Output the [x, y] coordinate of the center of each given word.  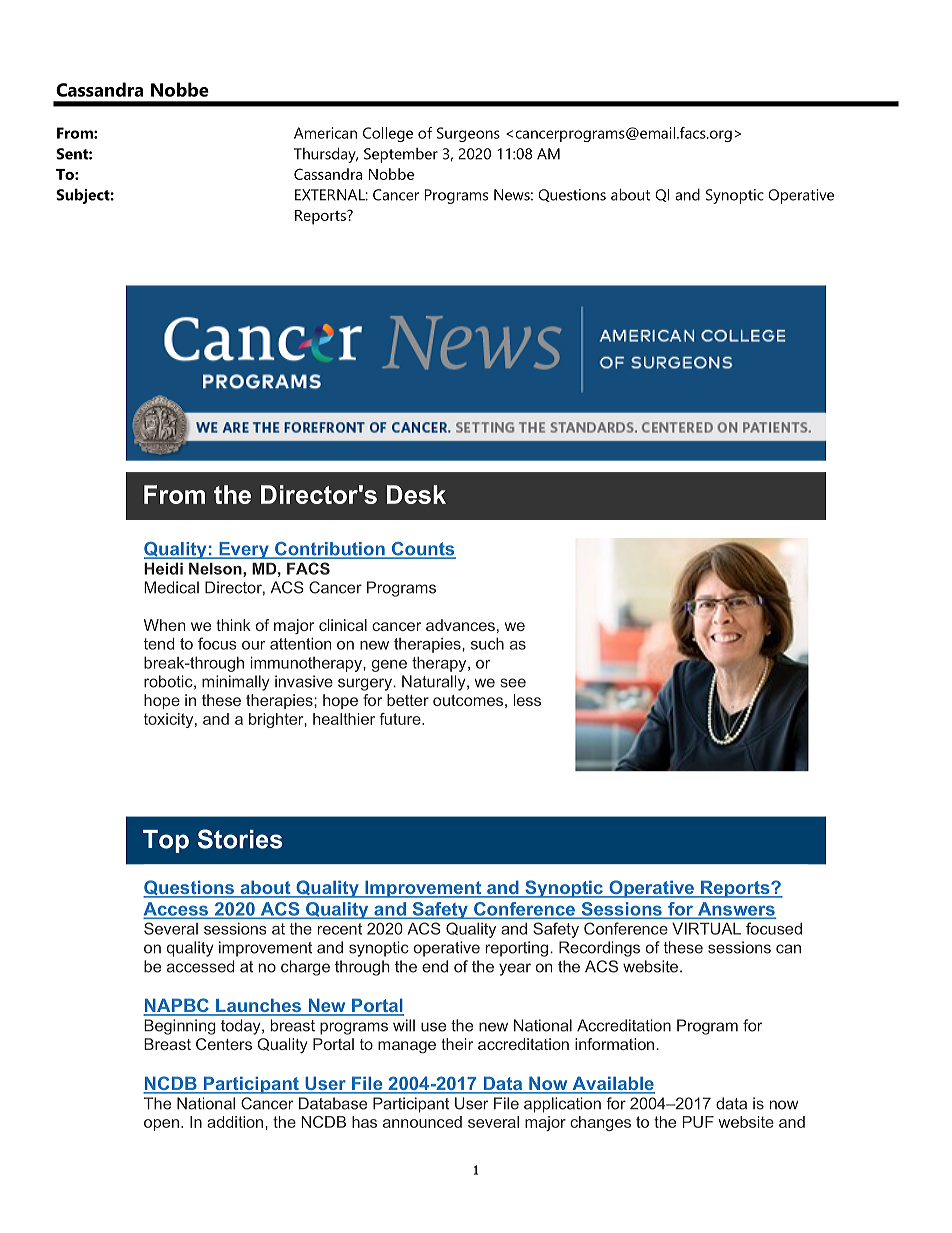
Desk [416, 494]
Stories [240, 839]
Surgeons [468, 134]
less [527, 700]
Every [244, 550]
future [401, 719]
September [401, 155]
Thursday [326, 155]
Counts [423, 550]
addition [236, 1122]
